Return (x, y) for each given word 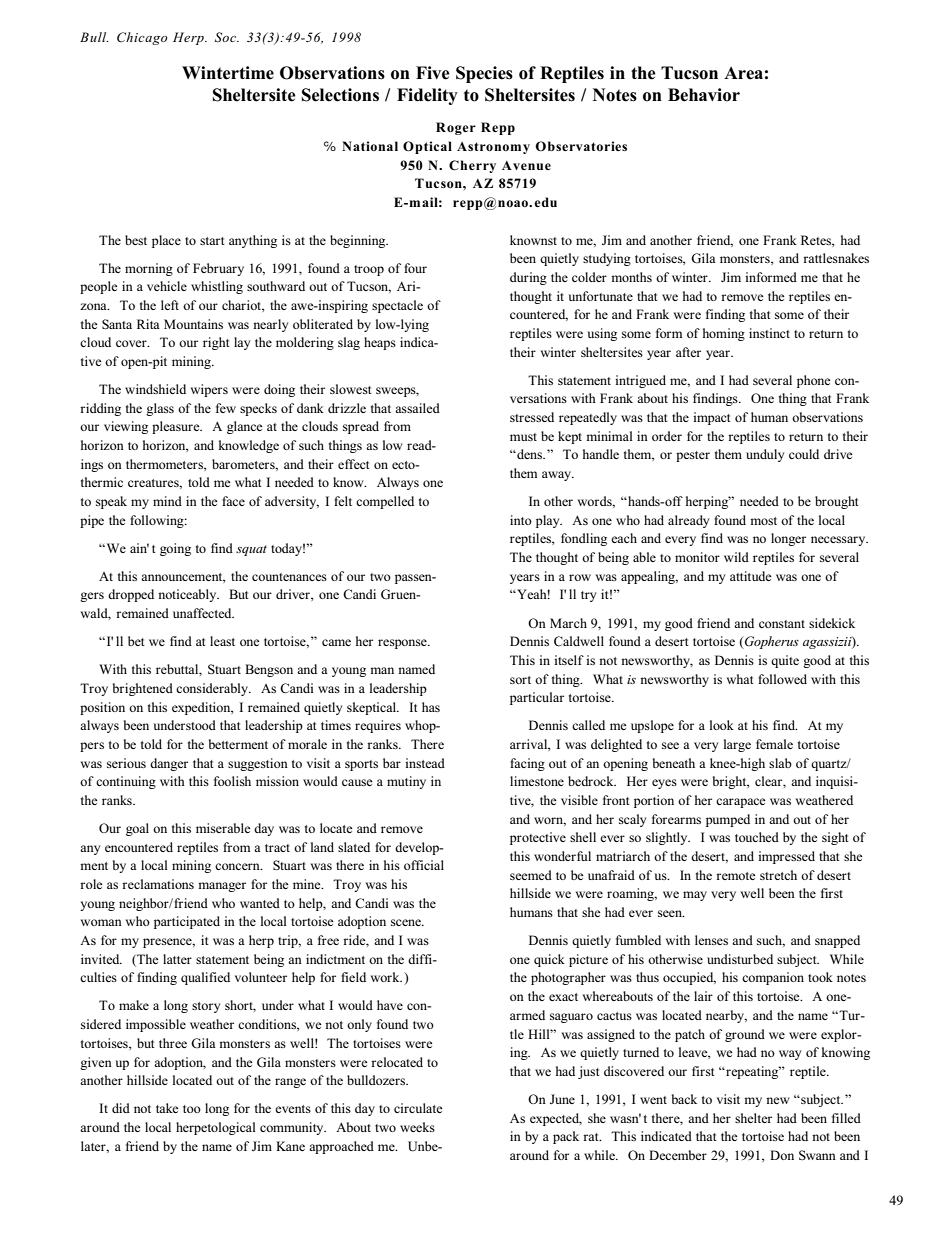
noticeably (188, 595)
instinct (769, 333)
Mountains (193, 324)
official (424, 865)
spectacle (397, 306)
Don (782, 1155)
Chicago (142, 38)
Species (484, 74)
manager (222, 887)
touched (757, 837)
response (403, 644)
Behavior (704, 95)
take (167, 1108)
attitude (751, 576)
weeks (417, 1127)
